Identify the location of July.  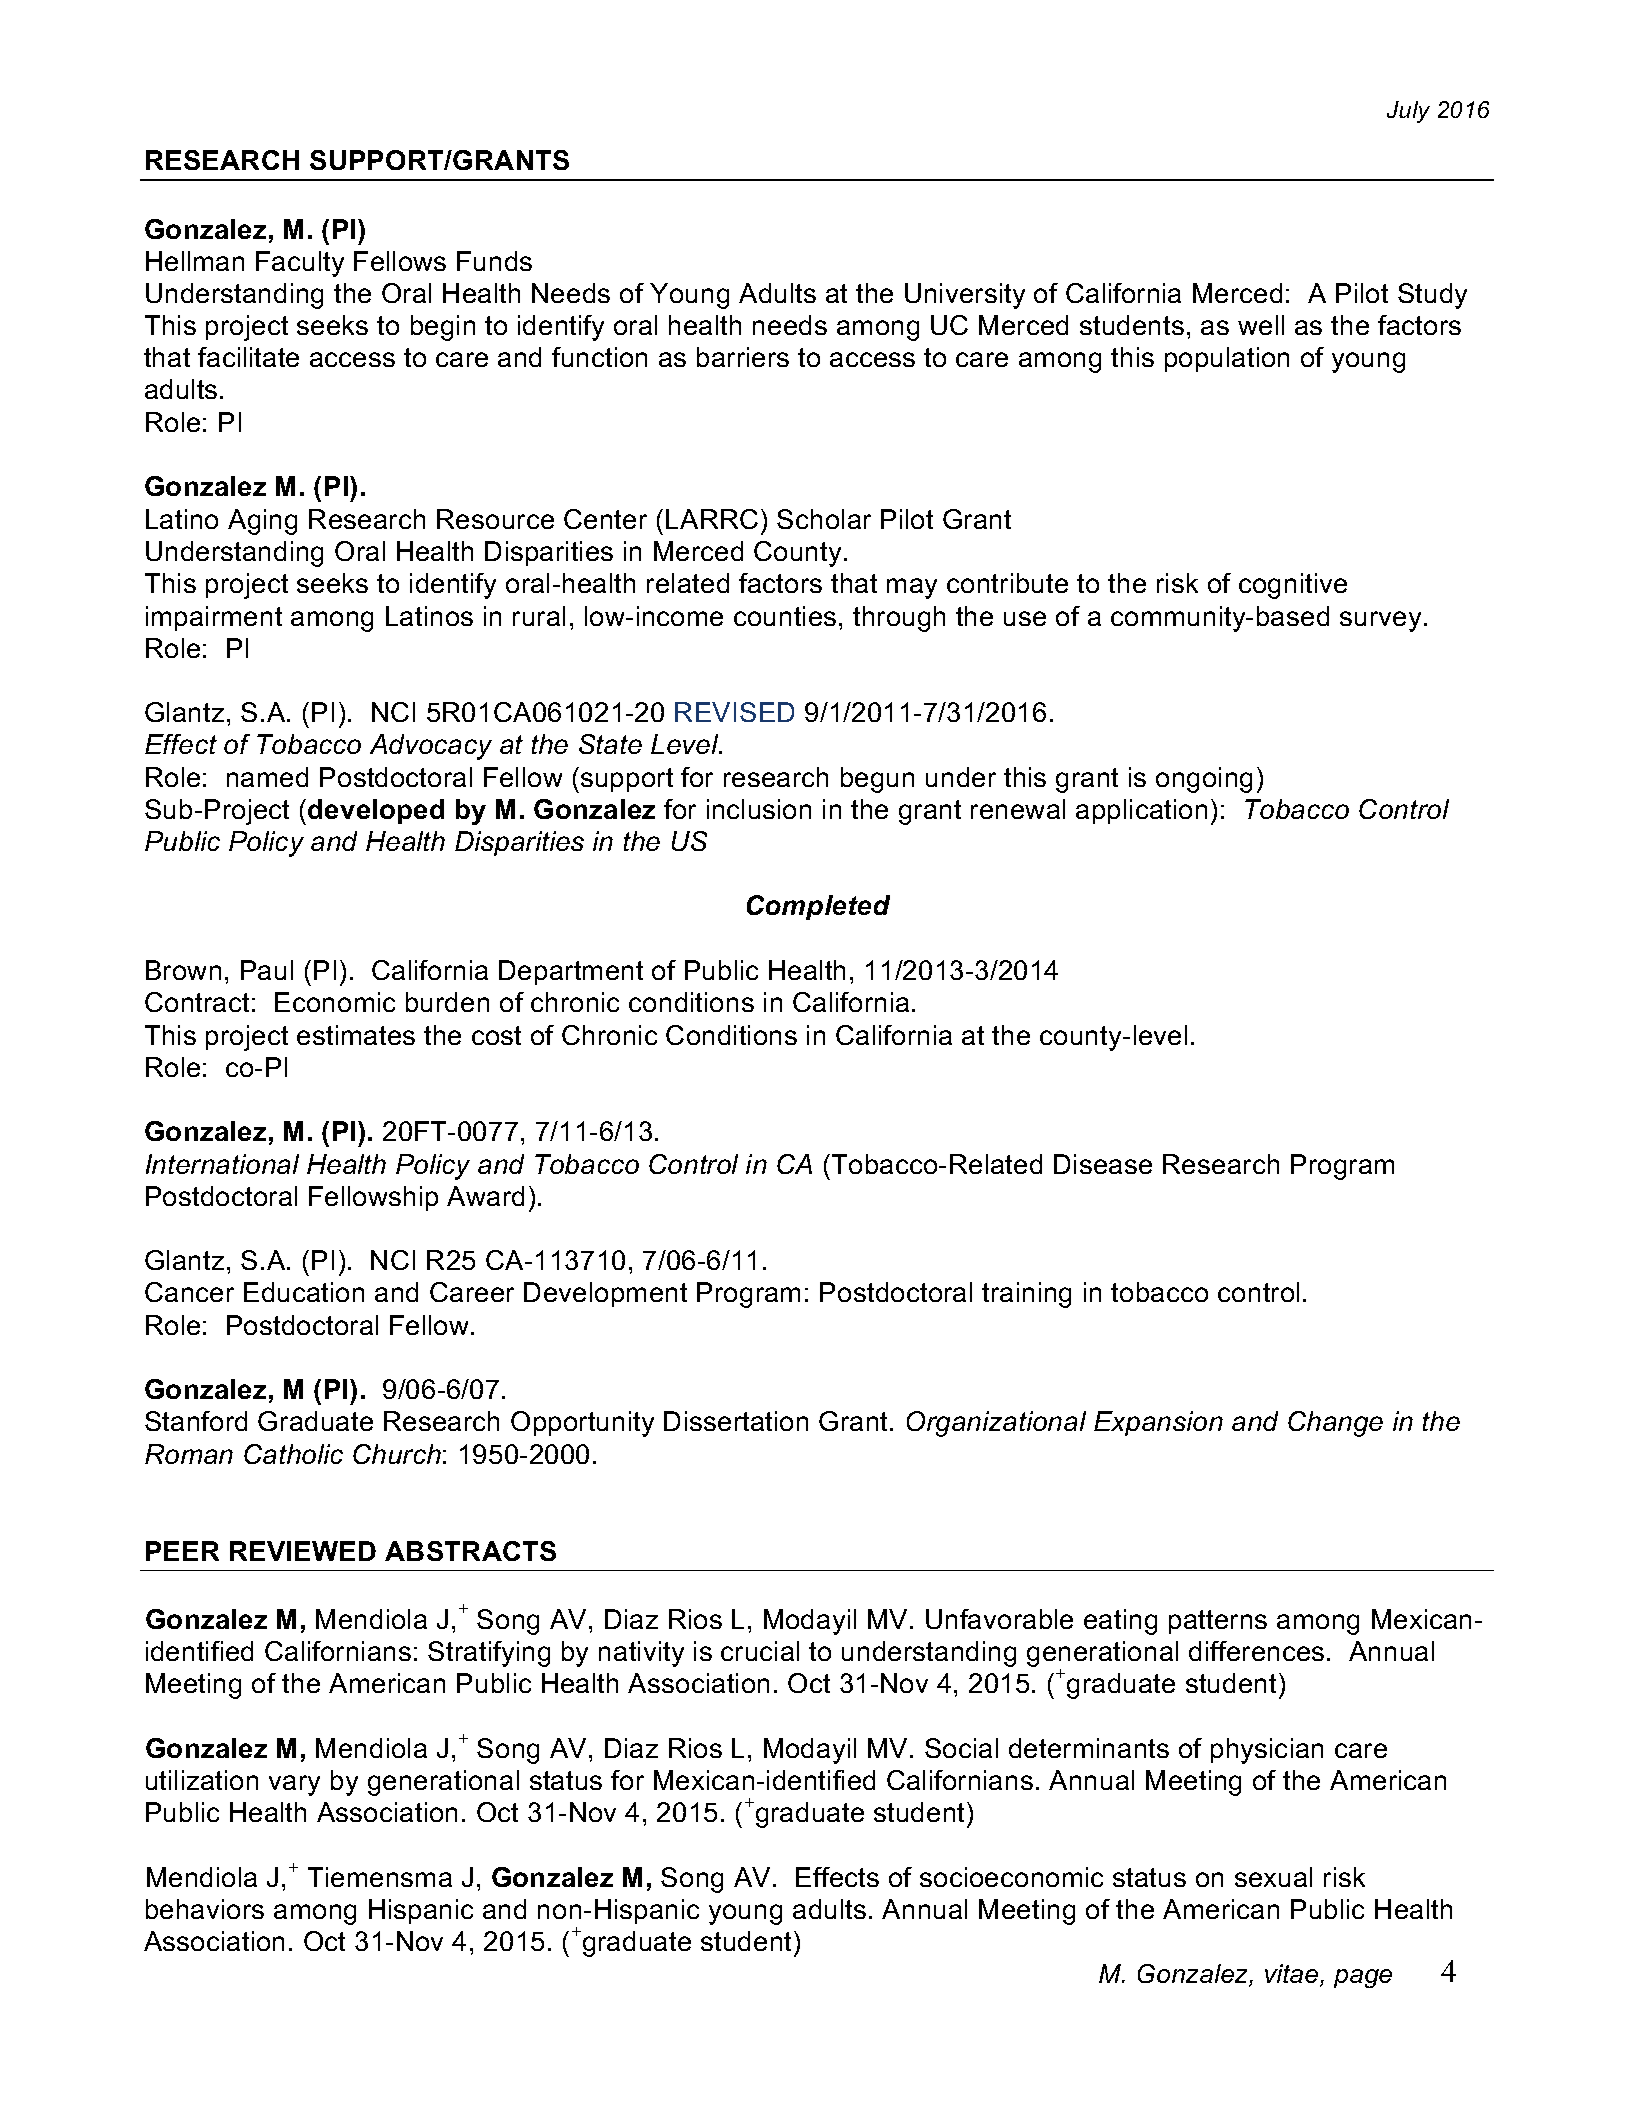
(1408, 112).
